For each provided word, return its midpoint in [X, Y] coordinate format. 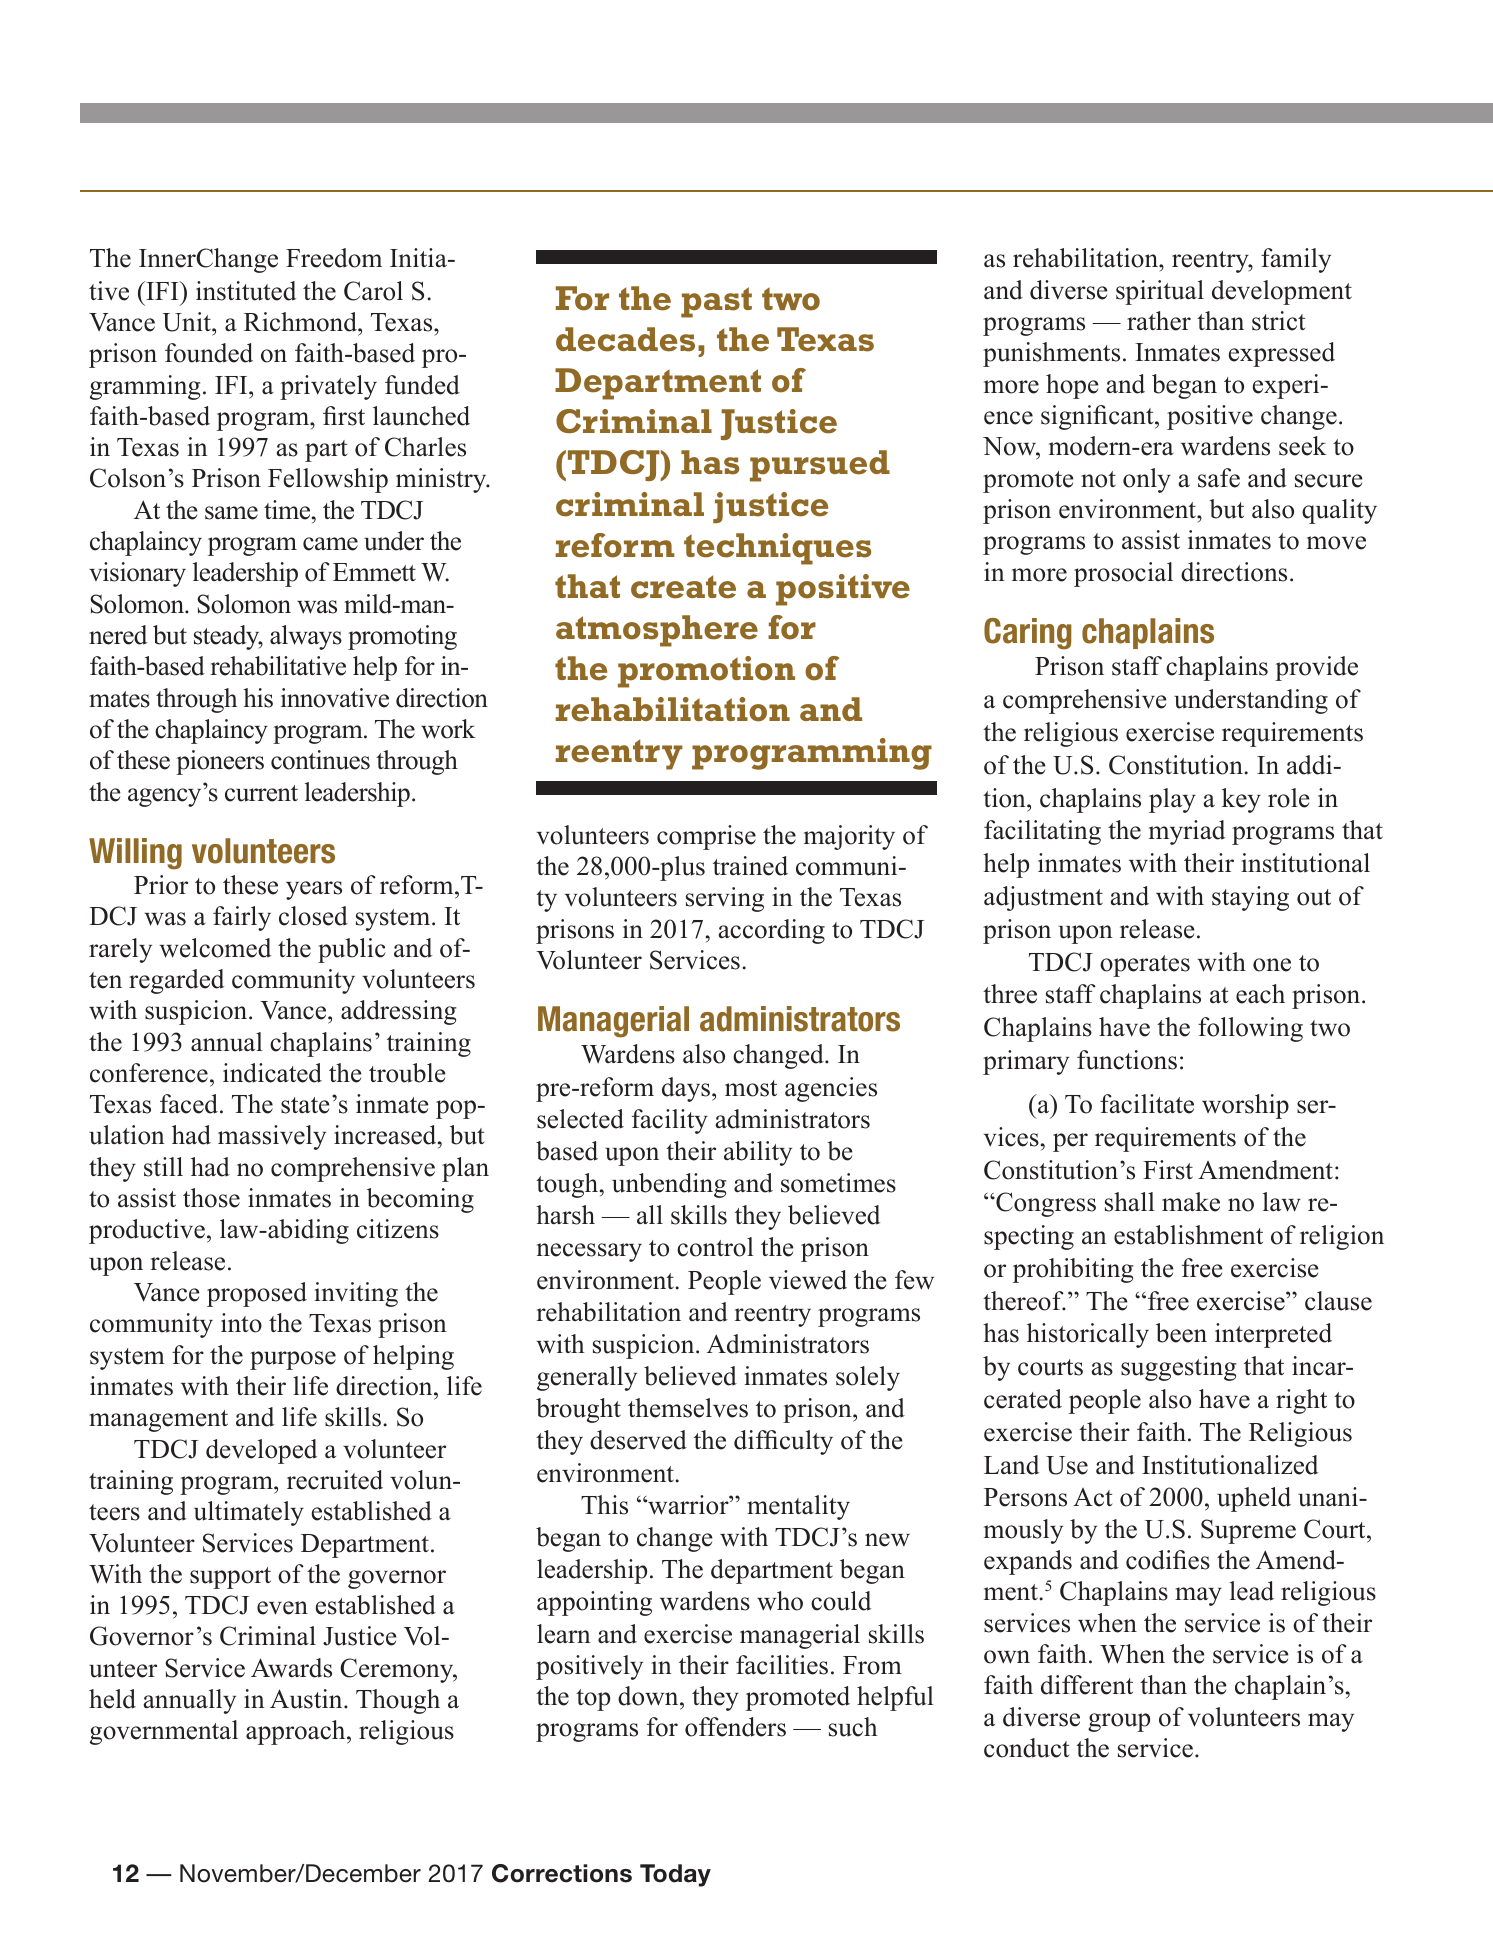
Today [675, 1875]
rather [1159, 321]
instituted [246, 291]
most [751, 1088]
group [1119, 1722]
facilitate [1147, 1104]
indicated [272, 1073]
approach [297, 1732]
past [716, 302]
